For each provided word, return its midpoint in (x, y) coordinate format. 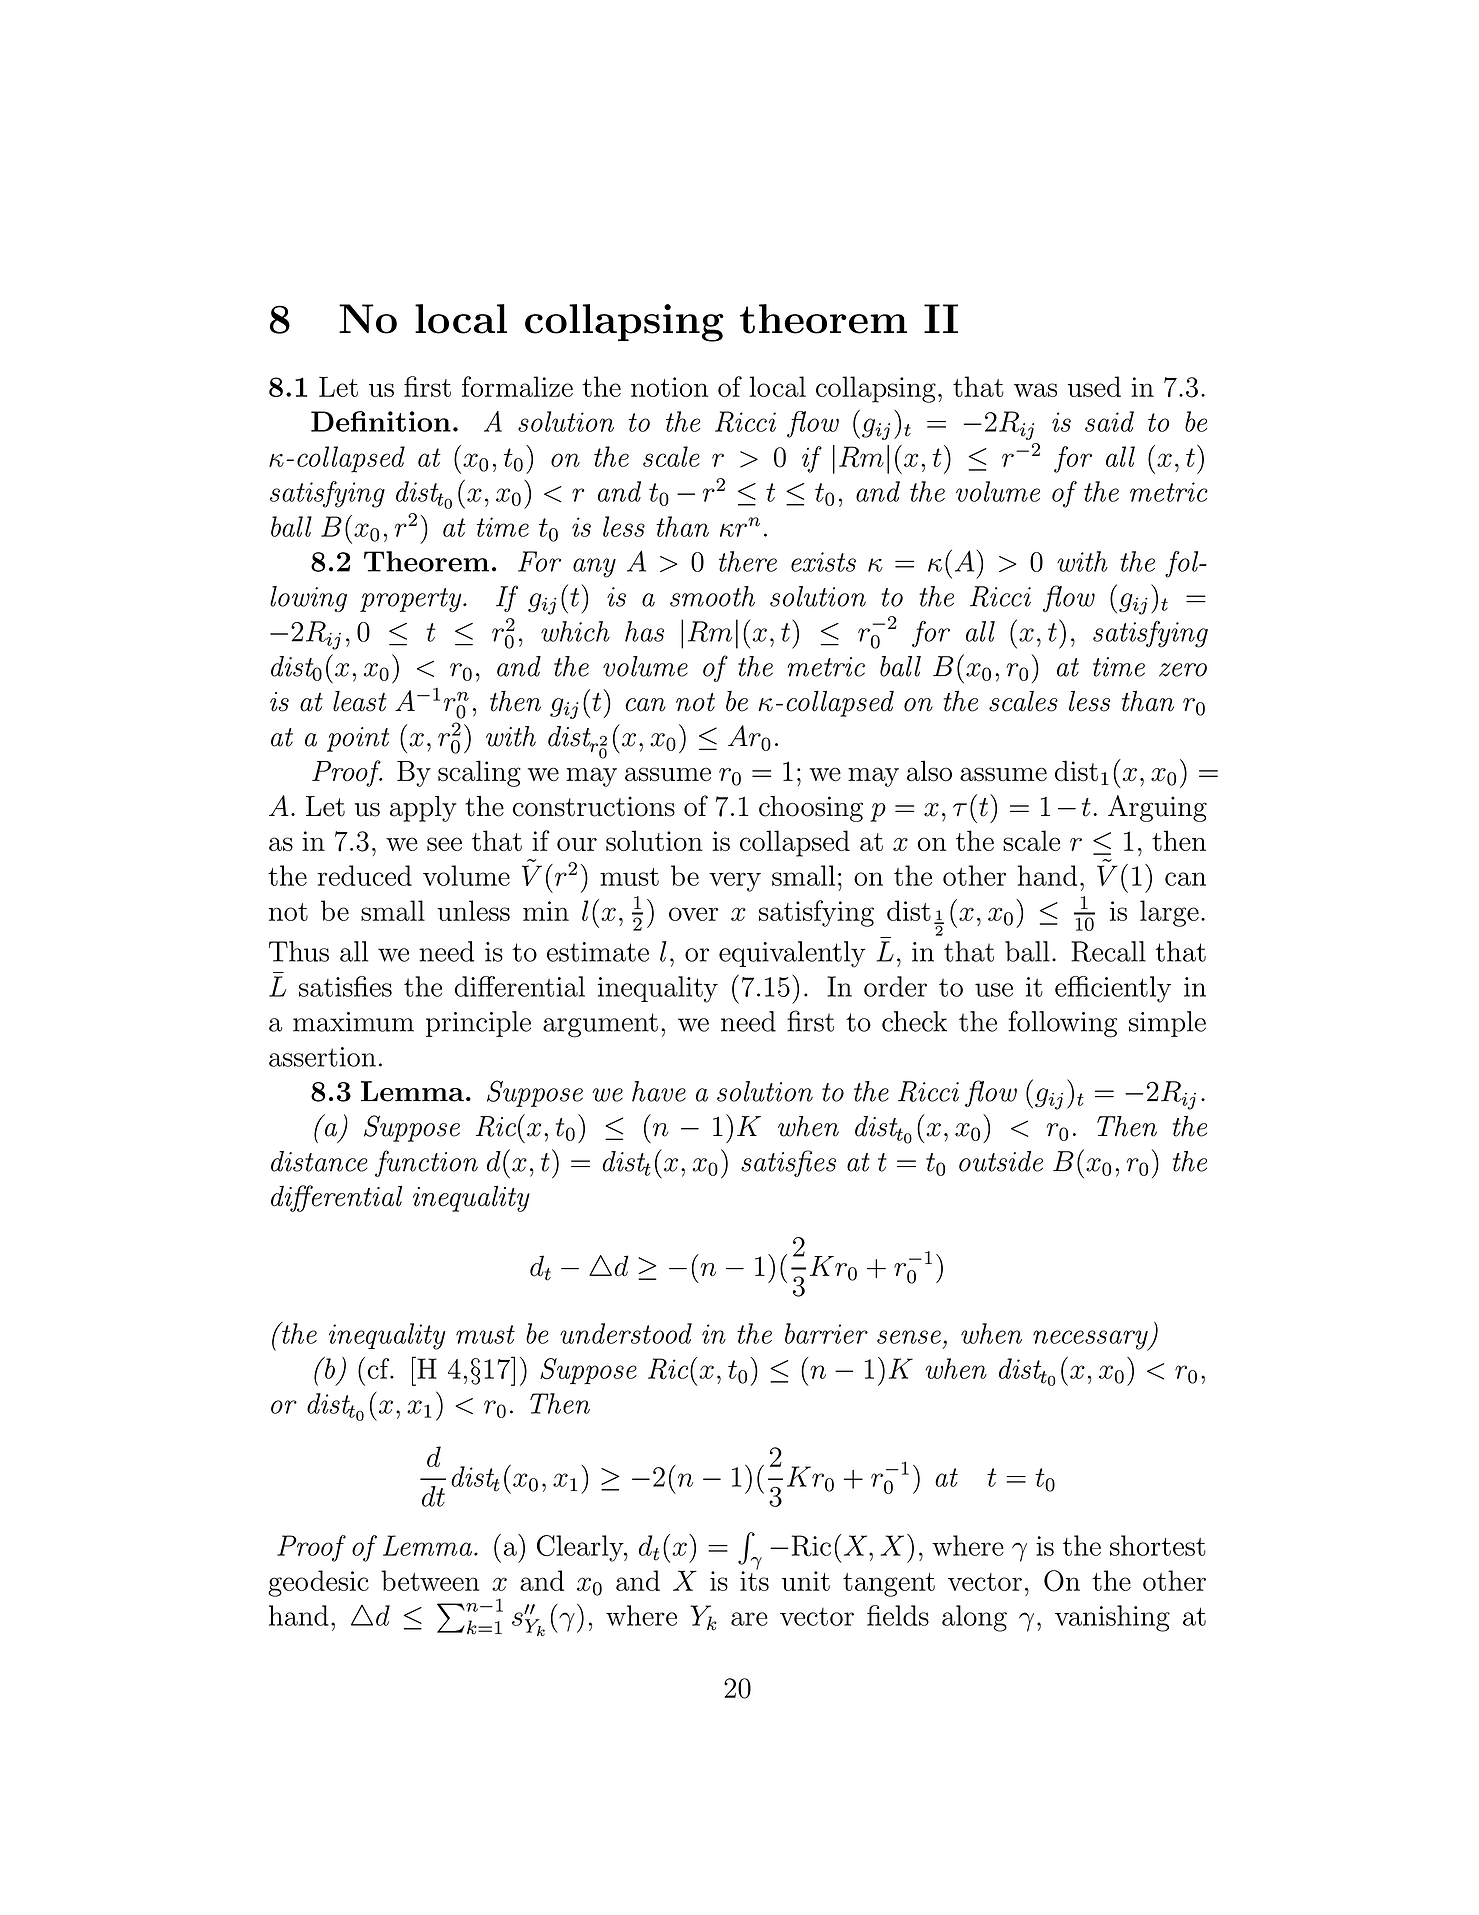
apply (423, 809)
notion (669, 387)
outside (1001, 1161)
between (430, 1580)
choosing (811, 809)
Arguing (1157, 808)
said (1109, 421)
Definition (381, 421)
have (659, 1091)
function (426, 1163)
